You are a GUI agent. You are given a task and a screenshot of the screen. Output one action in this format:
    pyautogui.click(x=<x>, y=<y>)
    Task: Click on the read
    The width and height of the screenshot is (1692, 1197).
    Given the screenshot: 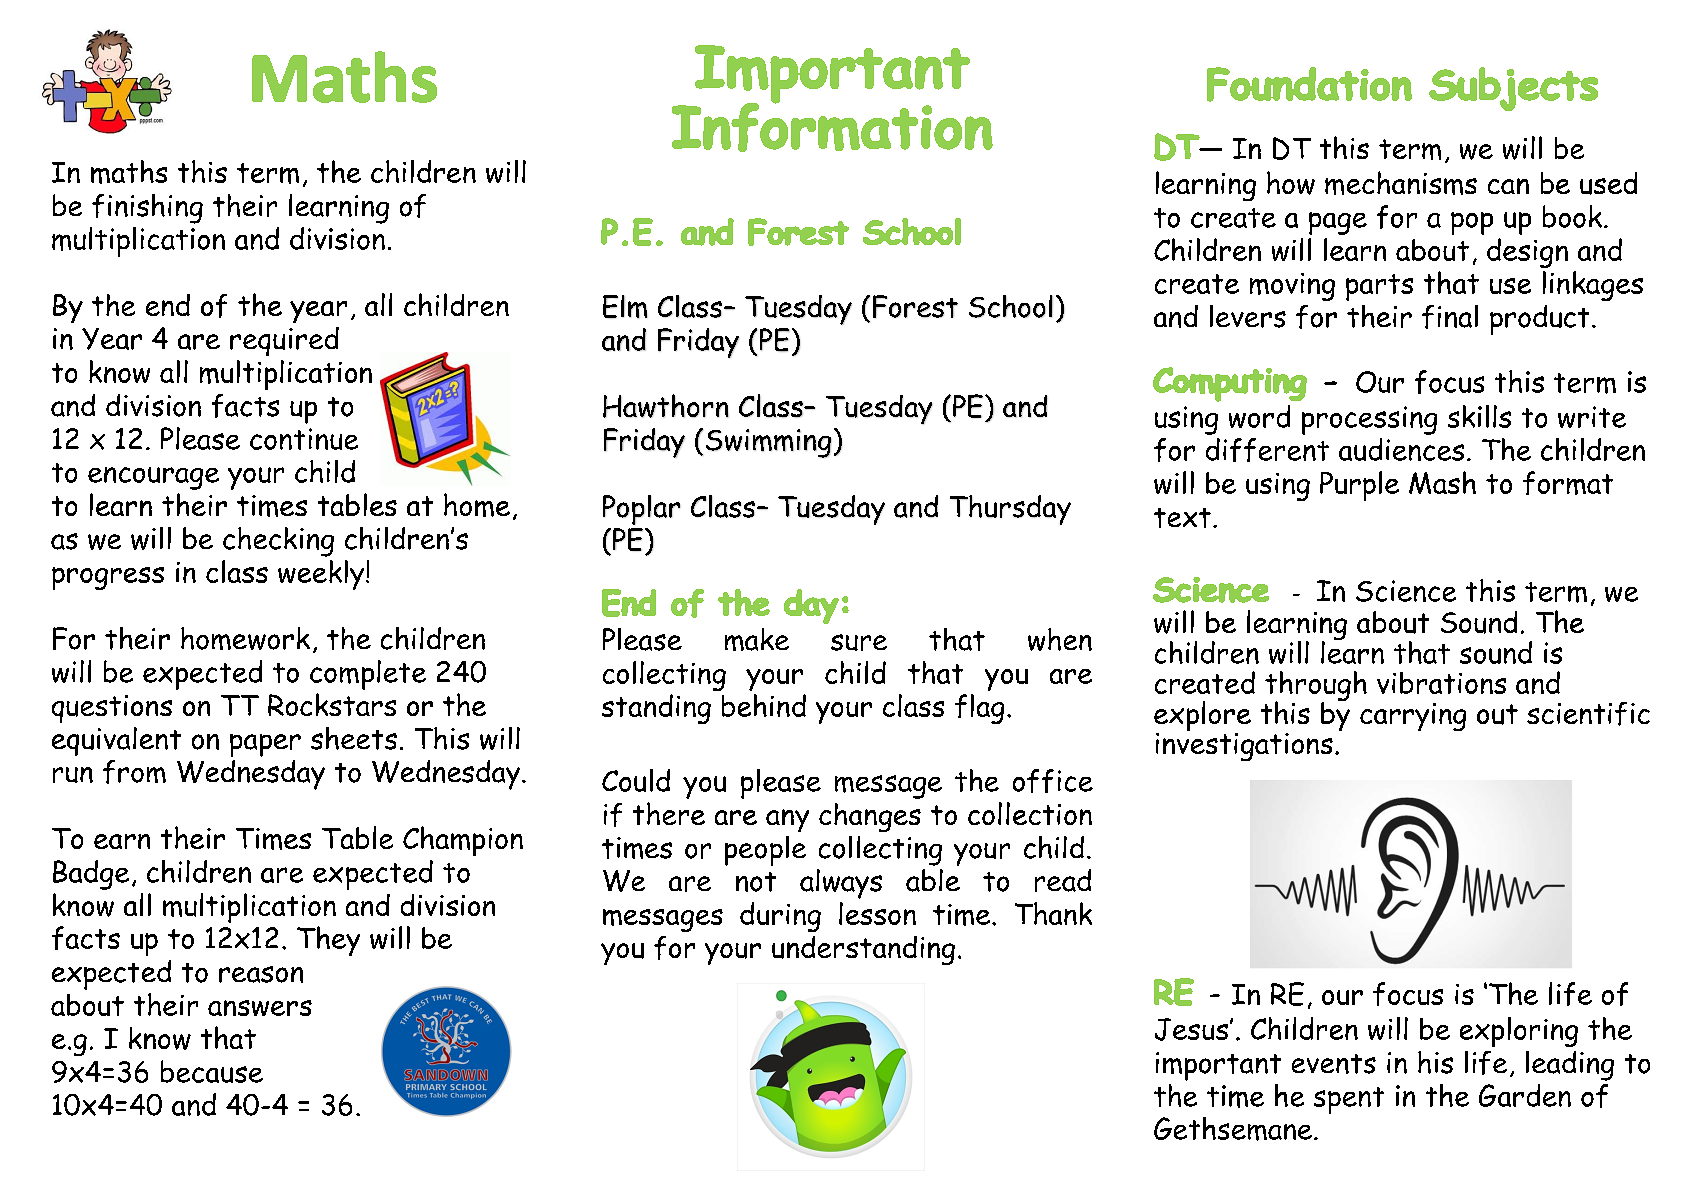 What is the action you would take?
    pyautogui.click(x=1063, y=880)
